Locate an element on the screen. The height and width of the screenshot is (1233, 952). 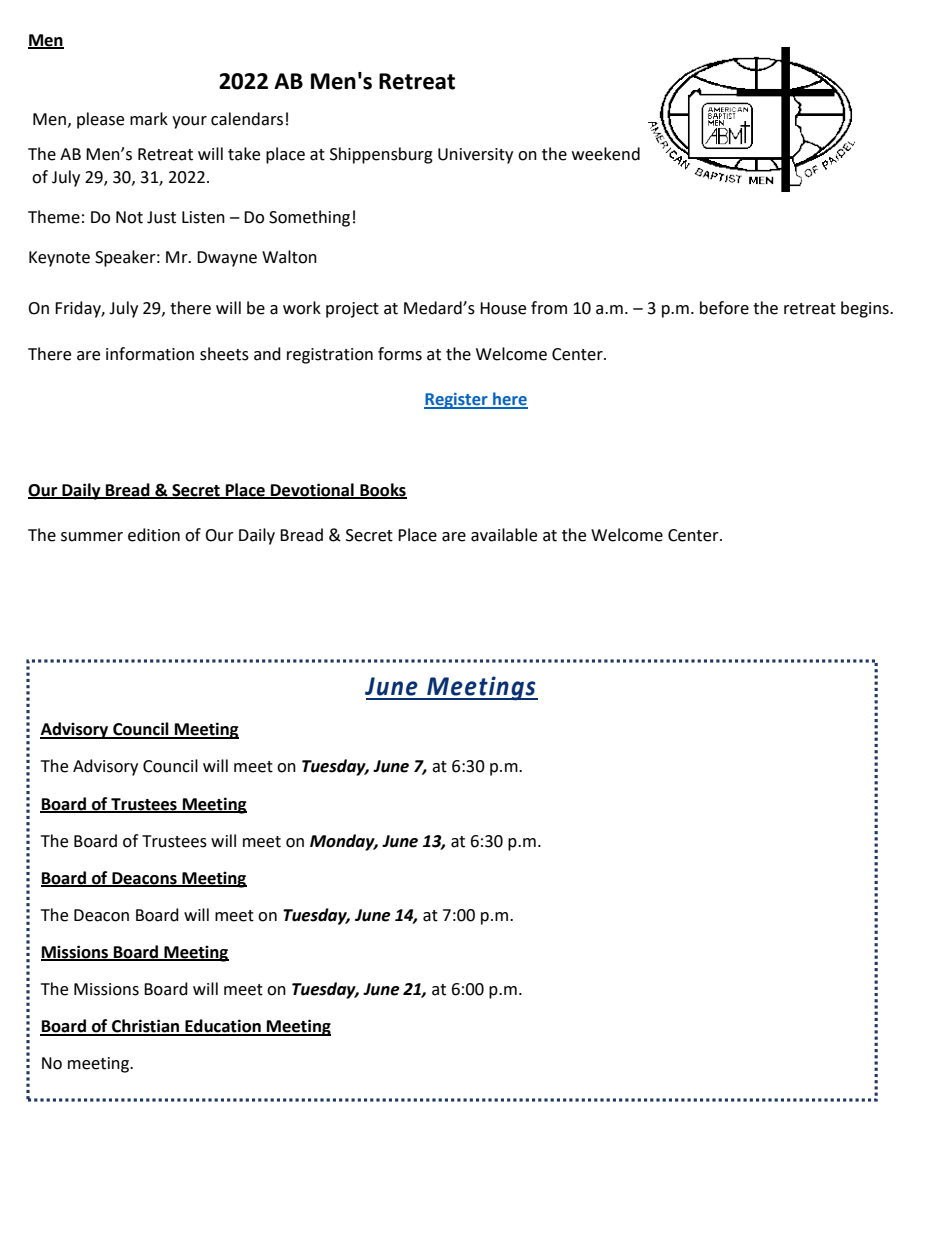
weekend is located at coordinates (606, 154).
